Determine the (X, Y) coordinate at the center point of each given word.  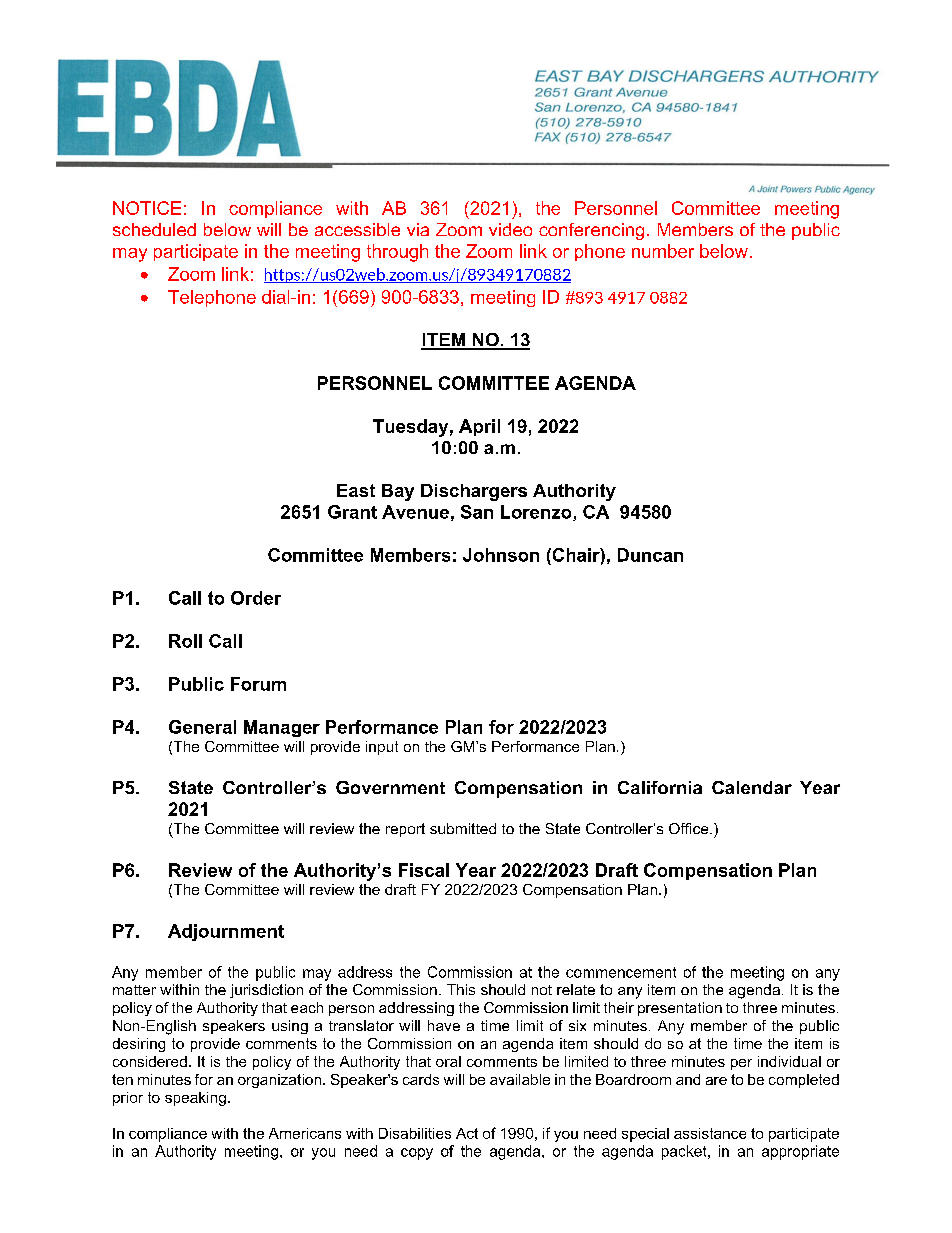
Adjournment (226, 932)
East (356, 490)
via (418, 229)
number (663, 251)
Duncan (650, 555)
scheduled (154, 229)
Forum (258, 684)
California (660, 787)
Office (690, 828)
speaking (195, 1099)
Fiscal (424, 870)
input (382, 748)
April (479, 427)
